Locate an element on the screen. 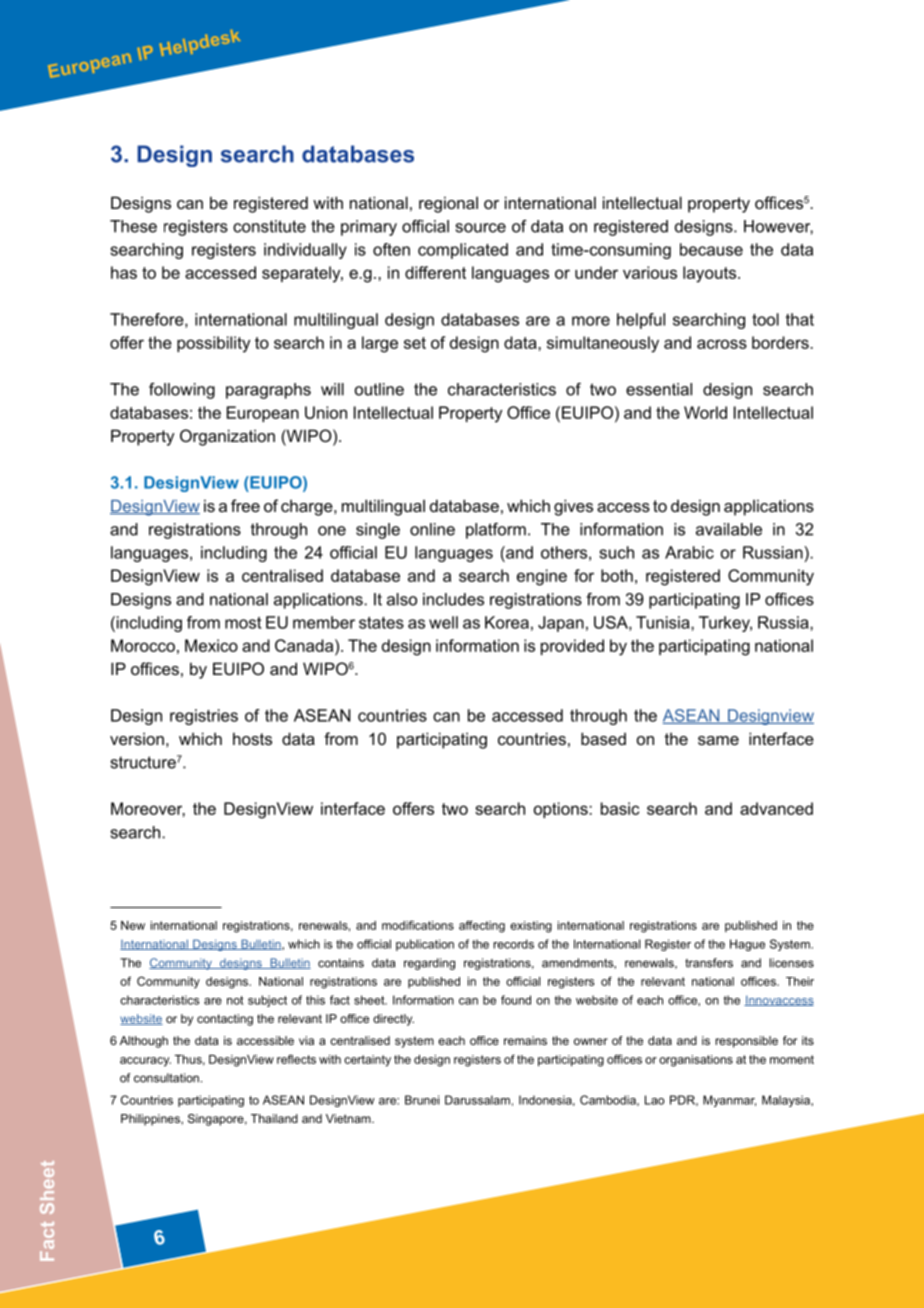 The height and width of the screenshot is (1308, 924). hosts is located at coordinates (252, 738).
